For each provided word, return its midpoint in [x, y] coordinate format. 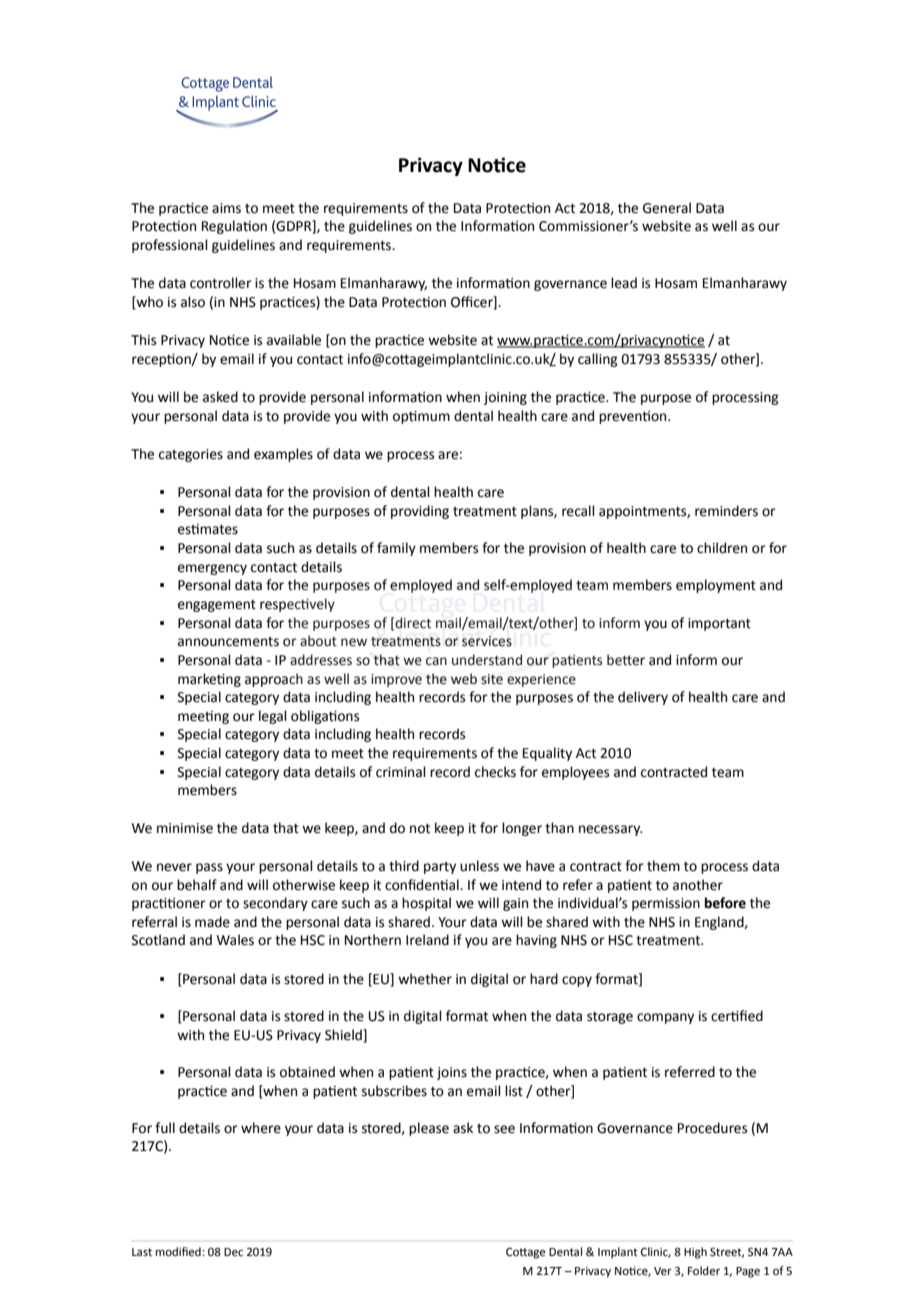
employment [716, 586]
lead [624, 283]
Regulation [234, 227]
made [212, 922]
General [667, 208]
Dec [233, 1252]
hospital [426, 904]
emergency [212, 569]
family [396, 549]
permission [666, 904]
